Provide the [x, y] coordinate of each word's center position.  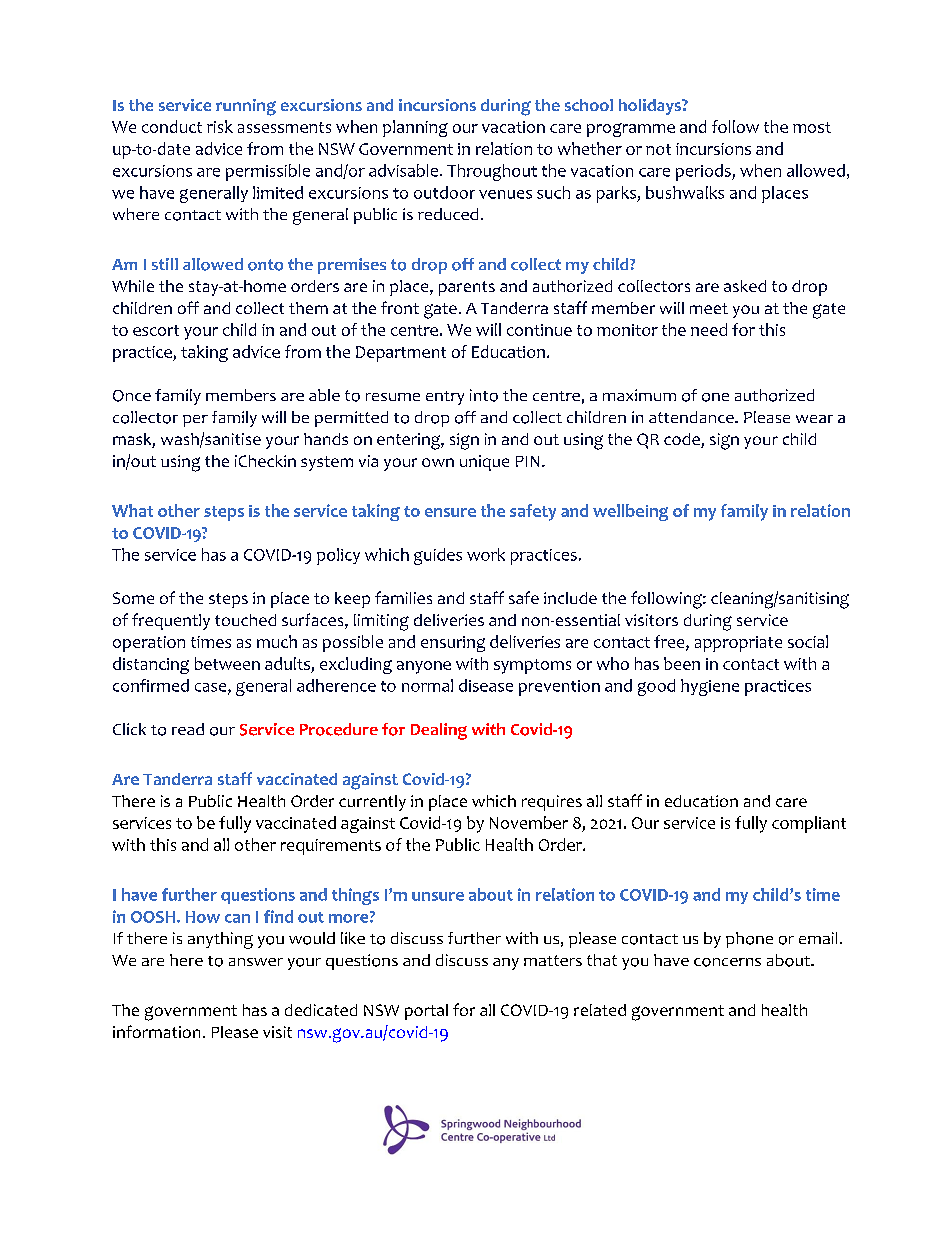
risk [220, 126]
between [227, 663]
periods [704, 172]
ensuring [453, 644]
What [132, 510]
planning [415, 128]
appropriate [738, 644]
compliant [809, 824]
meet [709, 308]
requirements [331, 847]
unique [484, 463]
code [683, 440]
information [156, 1031]
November [529, 822]
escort [156, 330]
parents [467, 288]
